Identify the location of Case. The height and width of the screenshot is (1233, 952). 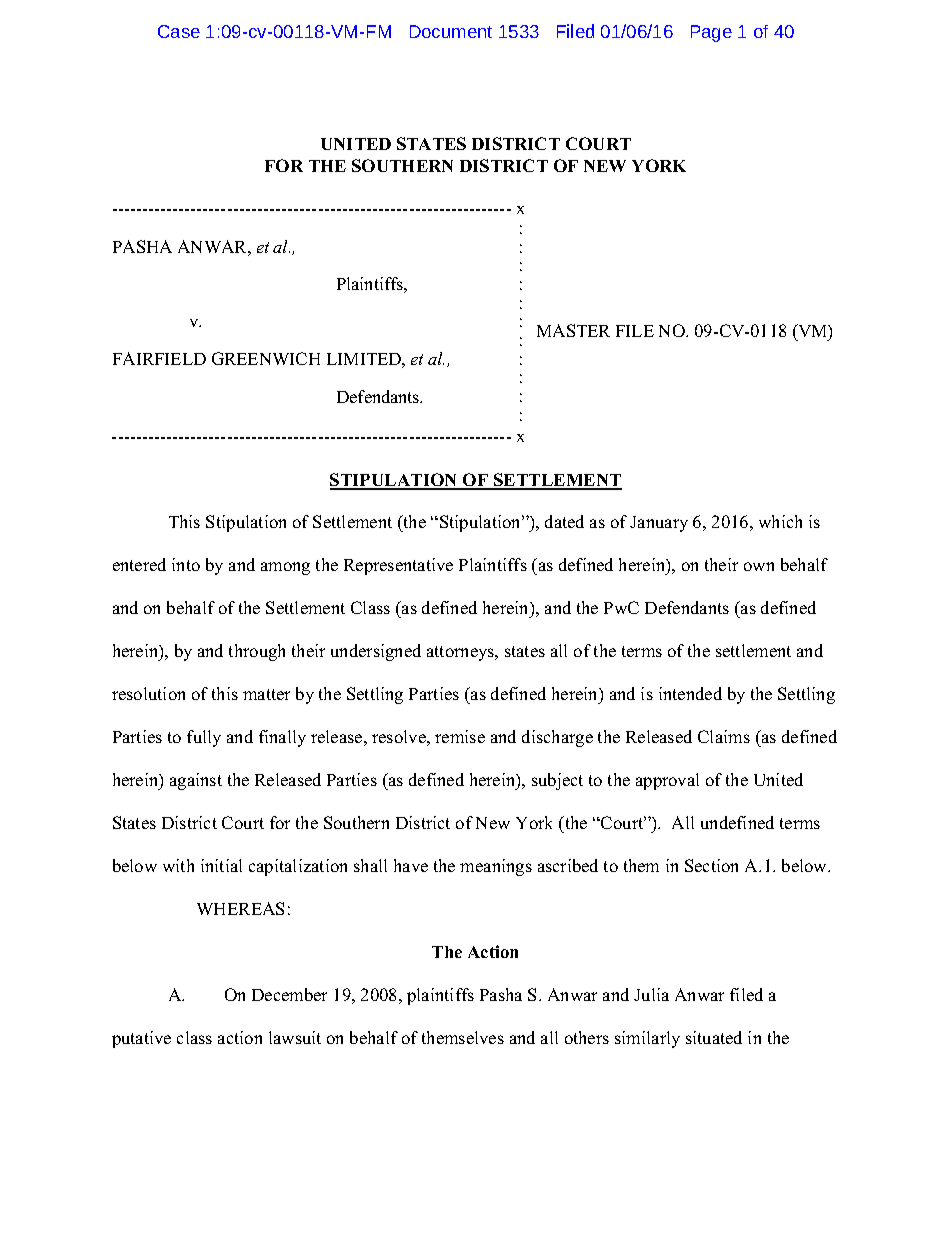
(179, 31).
